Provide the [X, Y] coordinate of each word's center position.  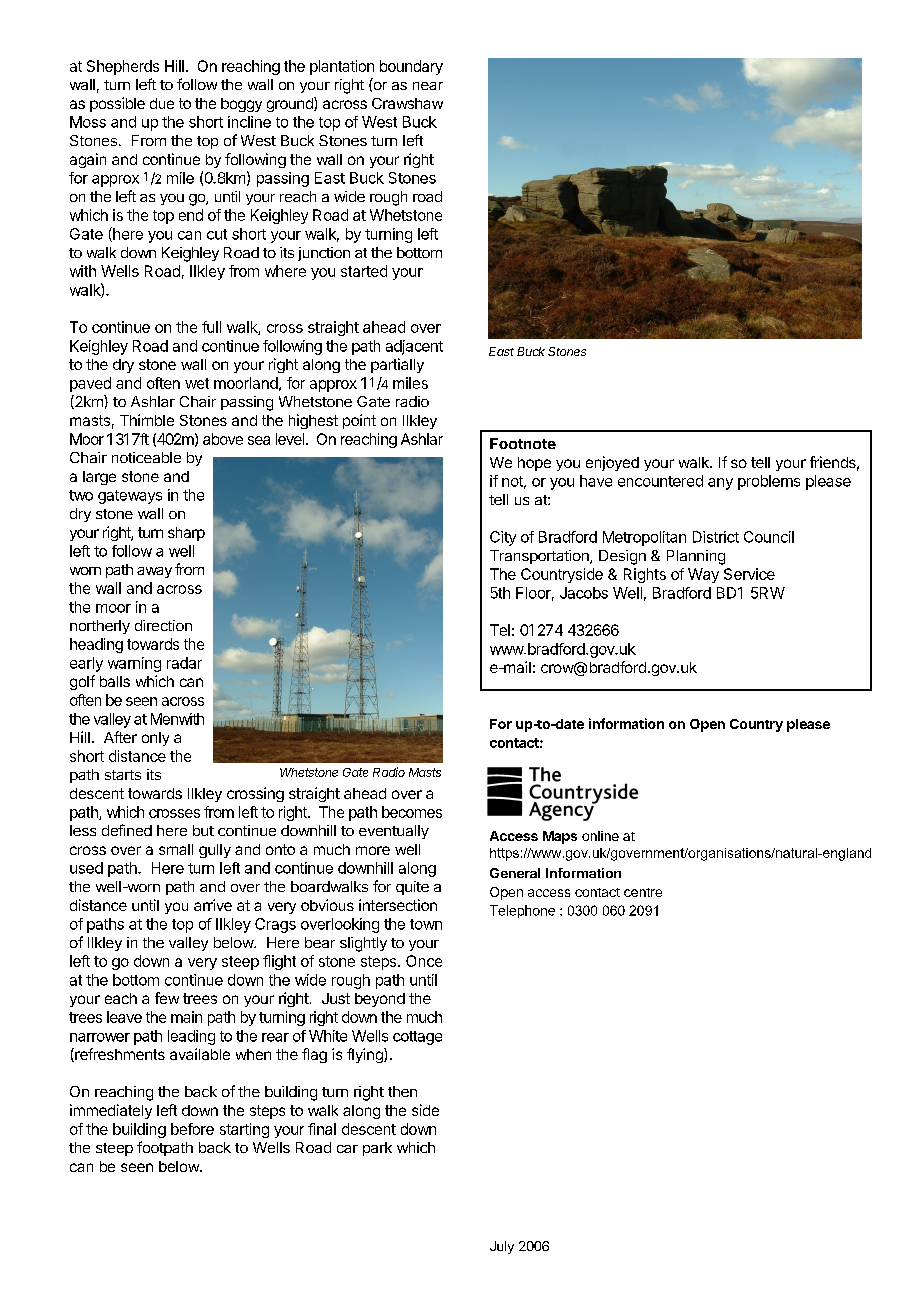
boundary [411, 67]
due [162, 103]
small [176, 849]
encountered [660, 481]
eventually [394, 832]
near [428, 86]
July [502, 1247]
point [359, 421]
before [192, 1129]
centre [643, 892]
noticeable [146, 457]
